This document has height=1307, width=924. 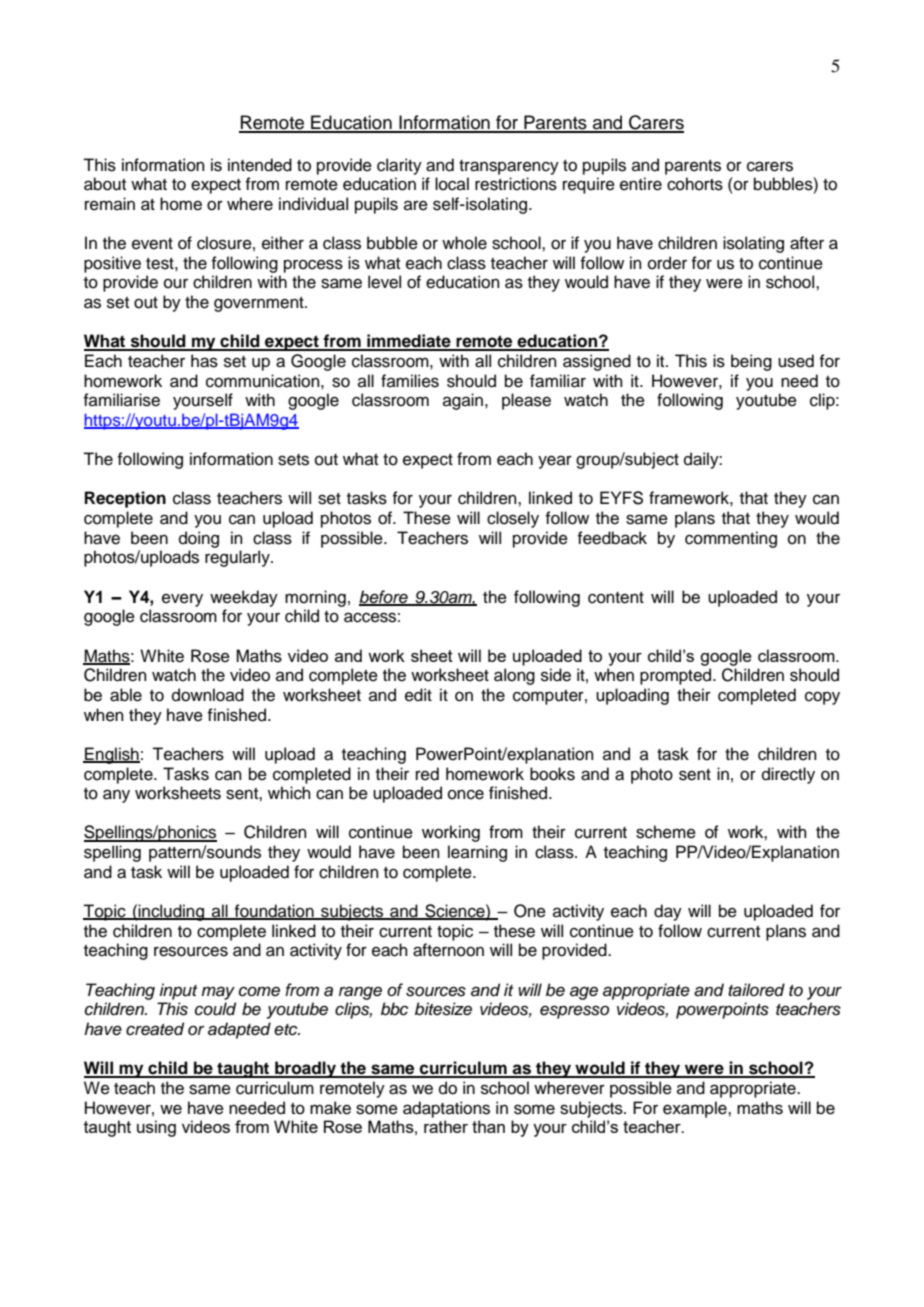 What do you see at coordinates (677, 676) in the document?
I see `prompted` at bounding box center [677, 676].
